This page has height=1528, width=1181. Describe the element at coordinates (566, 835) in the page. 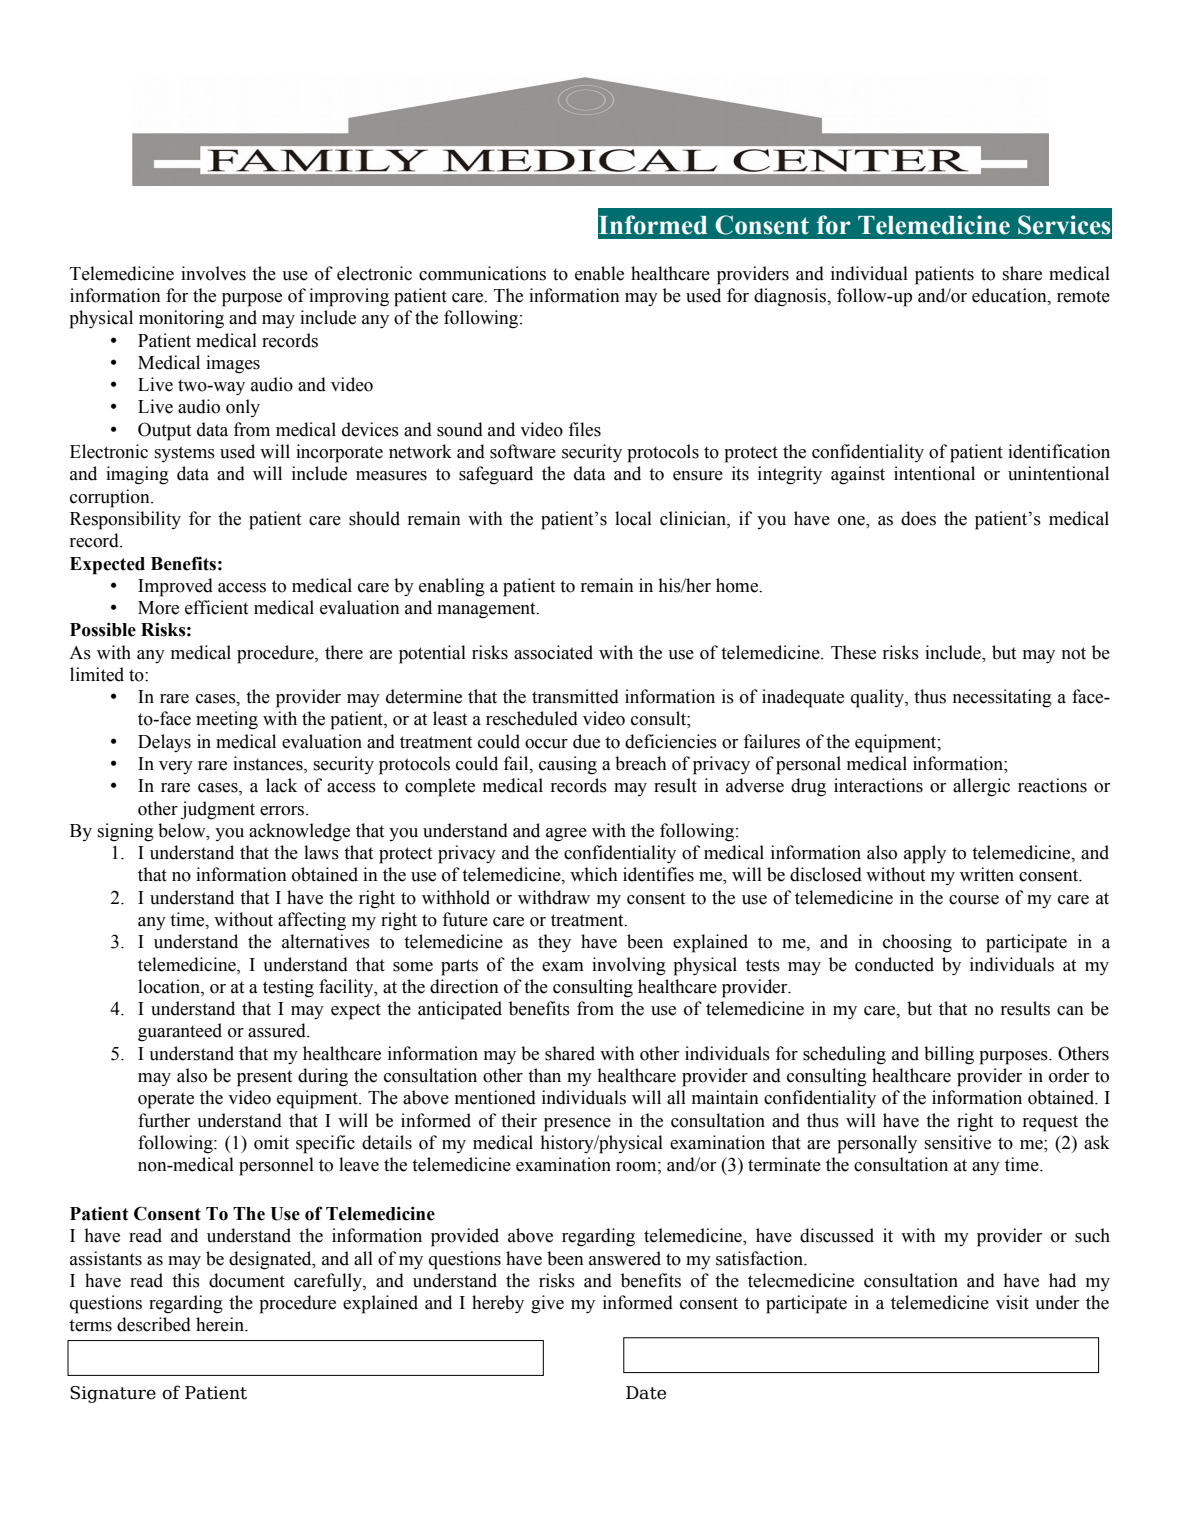

I see `agree` at that location.
